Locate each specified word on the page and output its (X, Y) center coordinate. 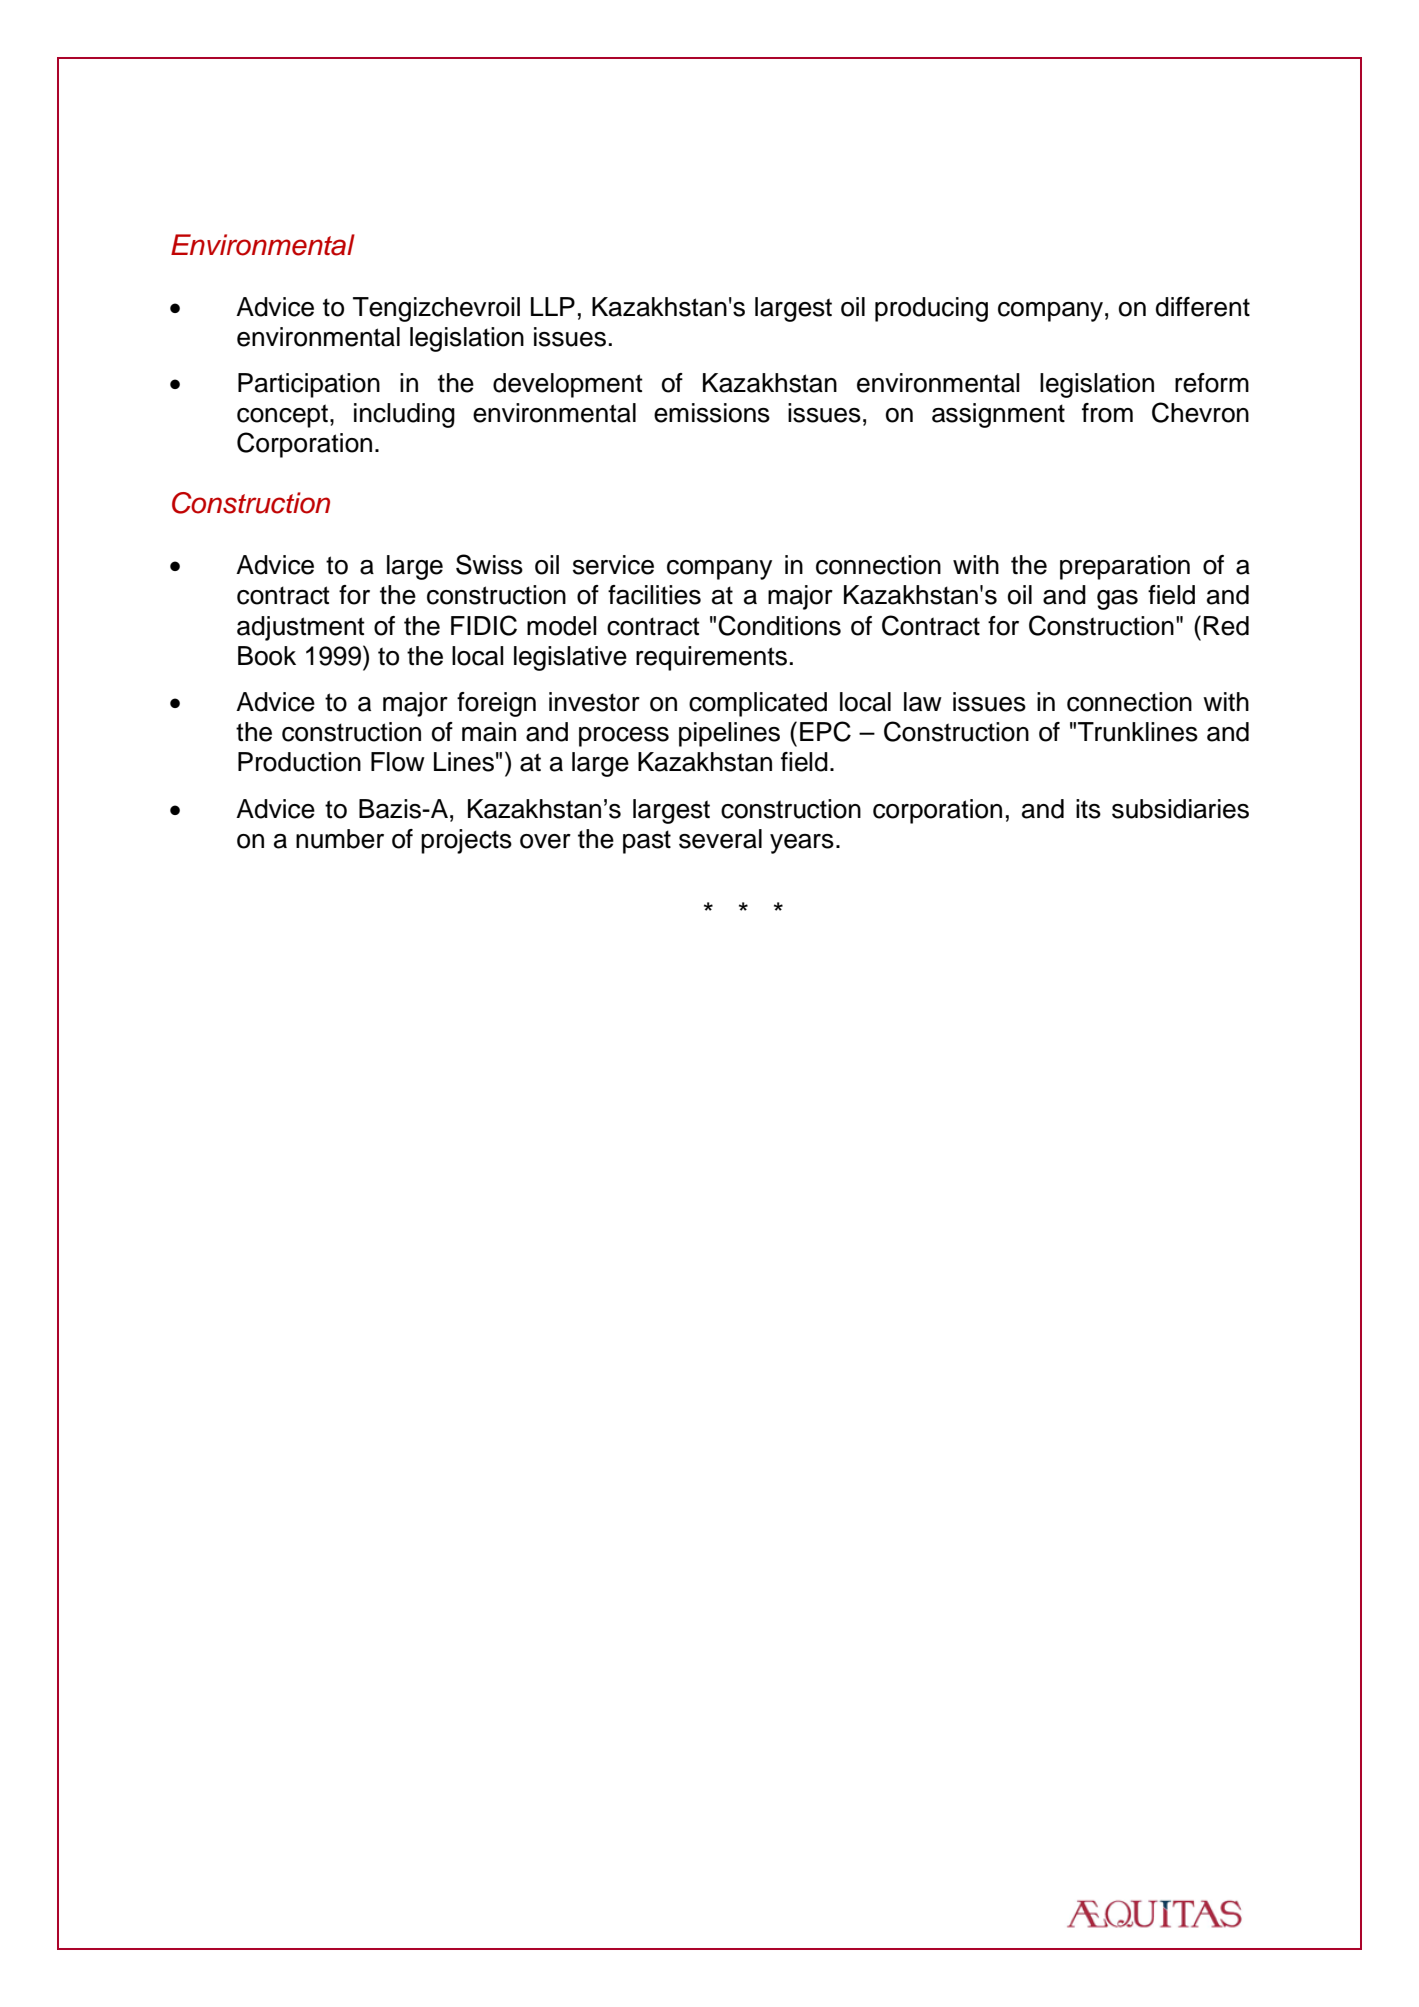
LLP (553, 306)
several (720, 839)
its (1088, 809)
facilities (654, 595)
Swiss (489, 564)
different (1203, 307)
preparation (1125, 567)
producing (931, 309)
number (340, 839)
